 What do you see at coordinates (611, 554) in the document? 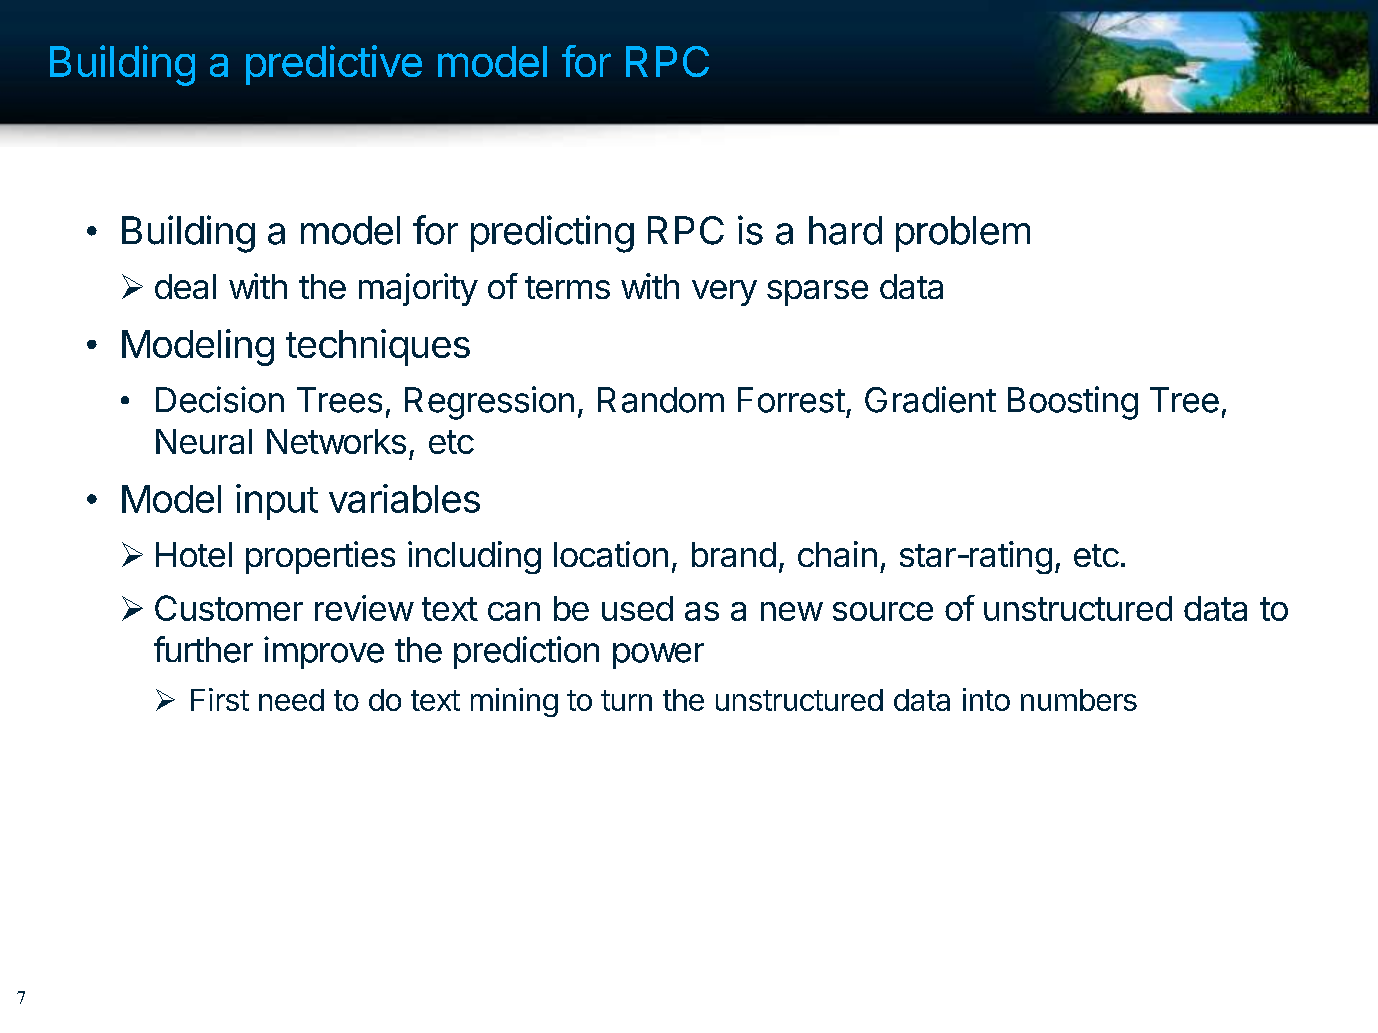
I see `location` at bounding box center [611, 554].
